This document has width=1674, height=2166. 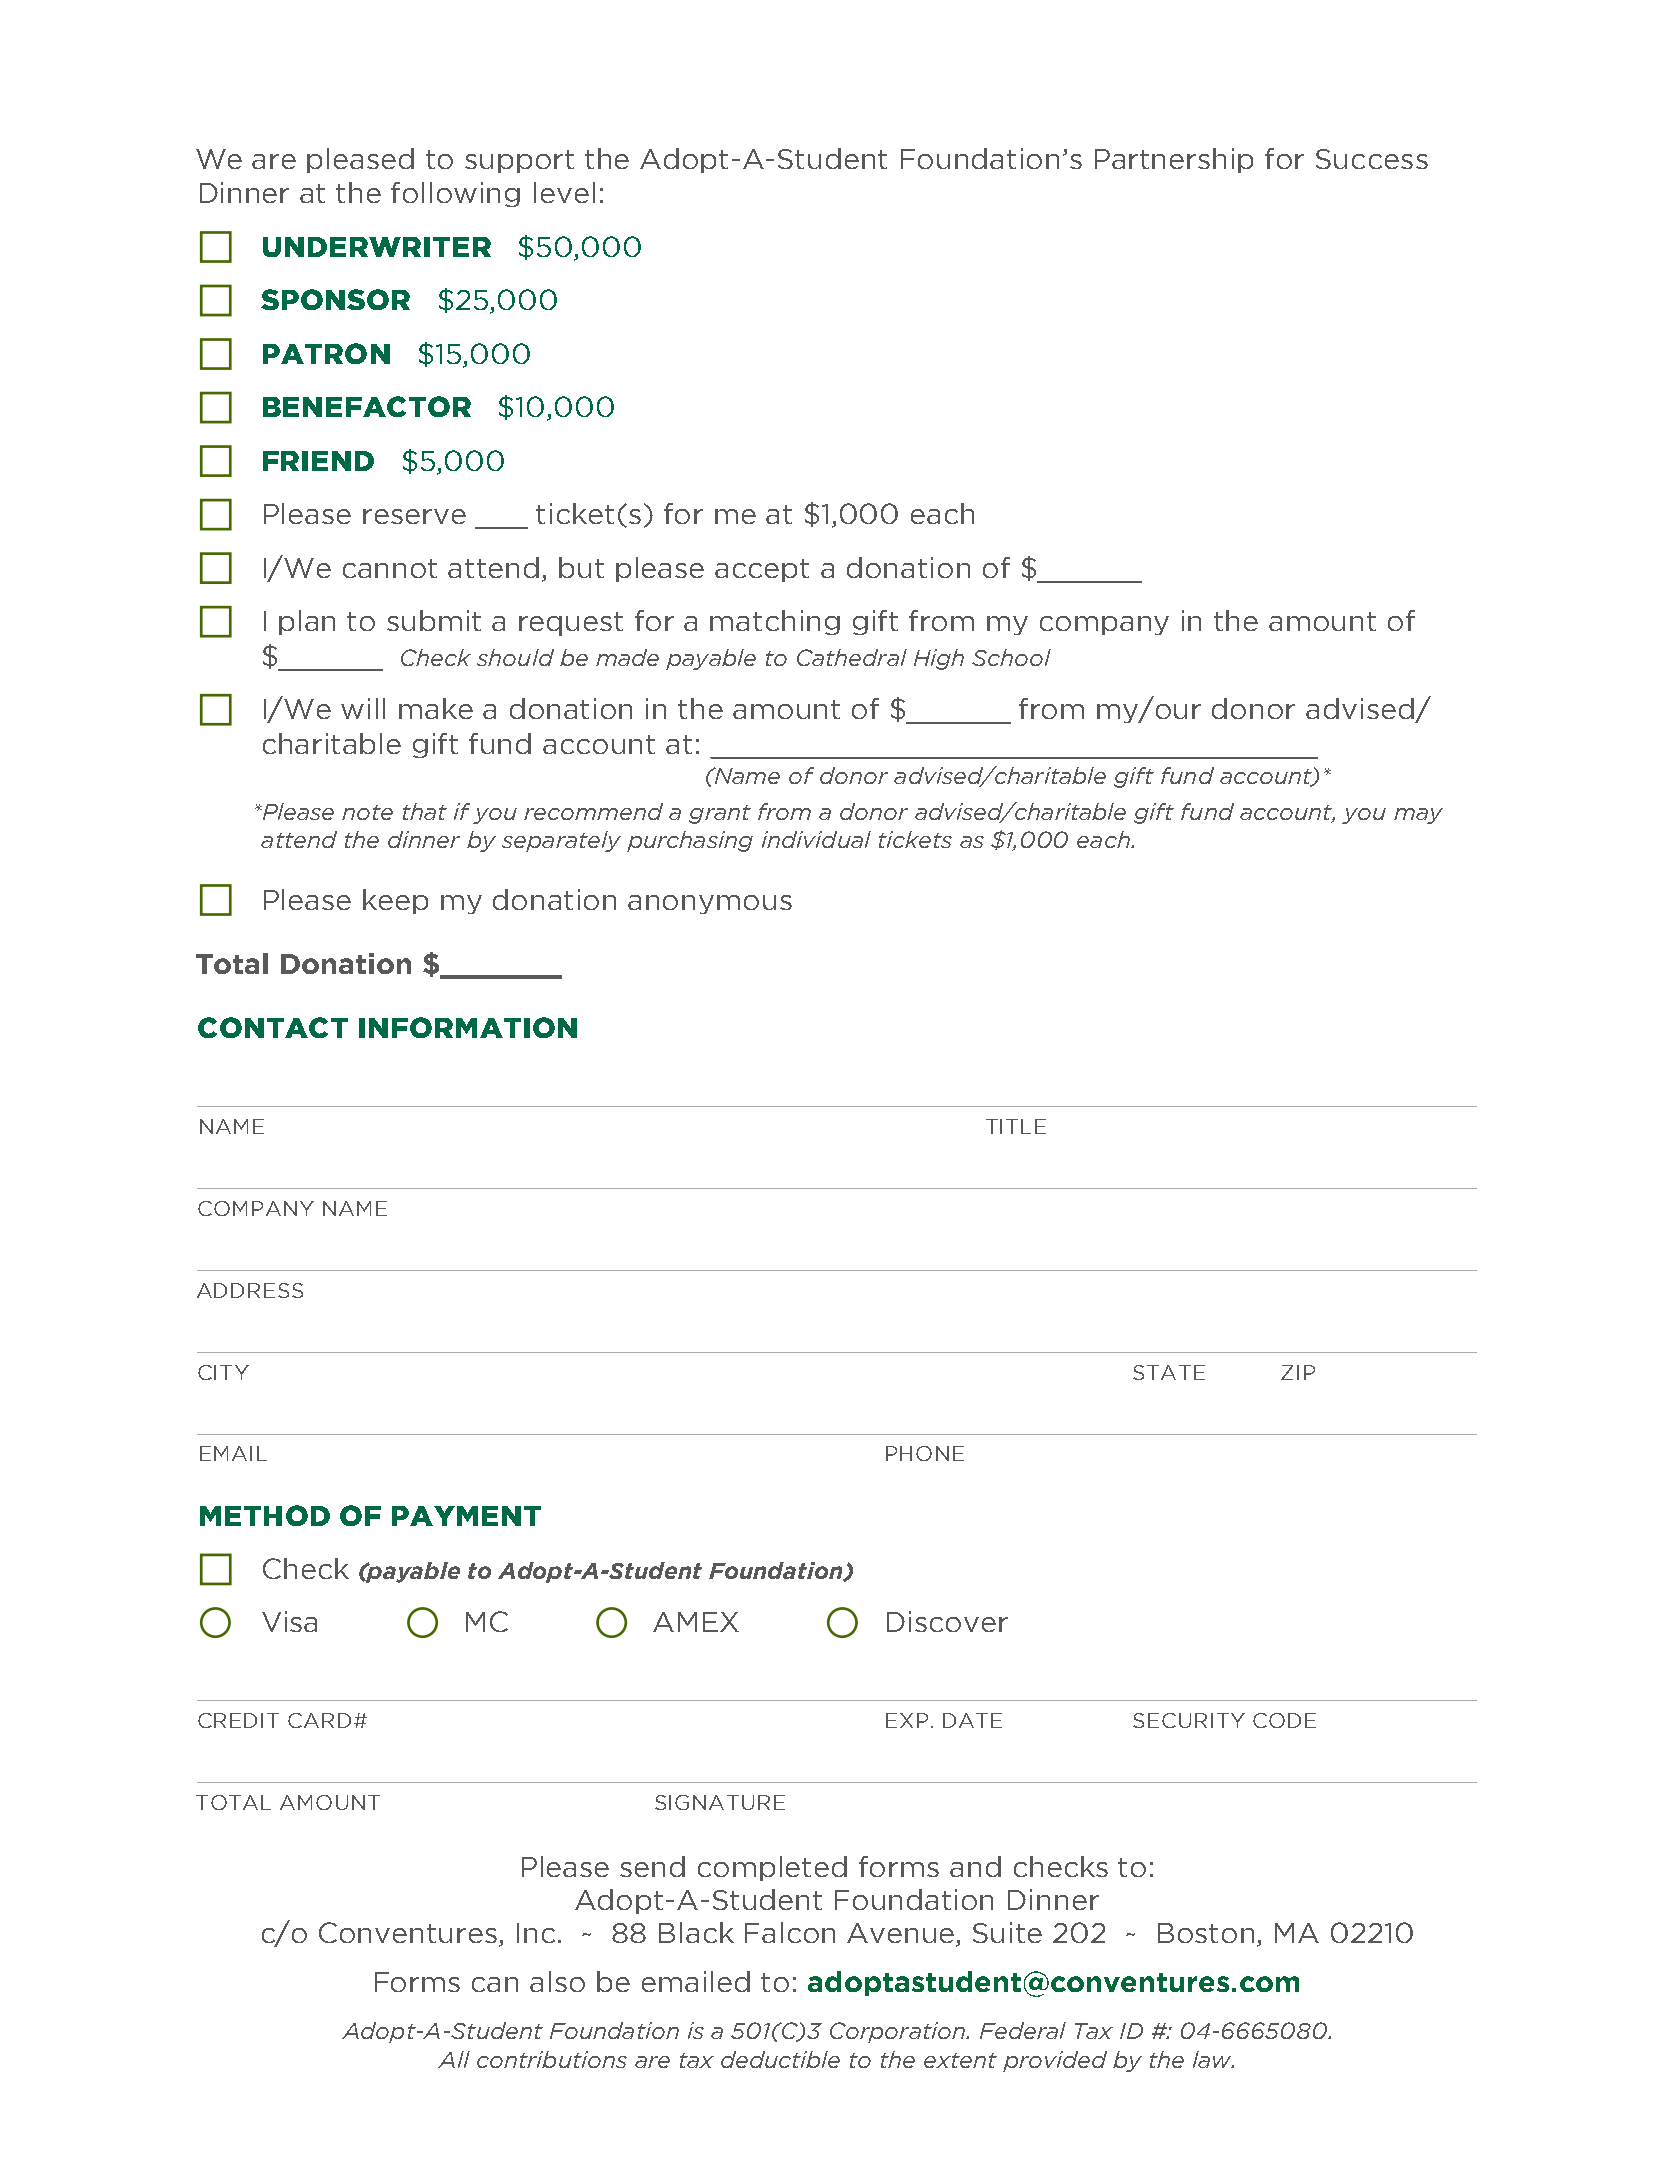 What do you see at coordinates (273, 1027) in the document?
I see `CONTACT` at bounding box center [273, 1027].
